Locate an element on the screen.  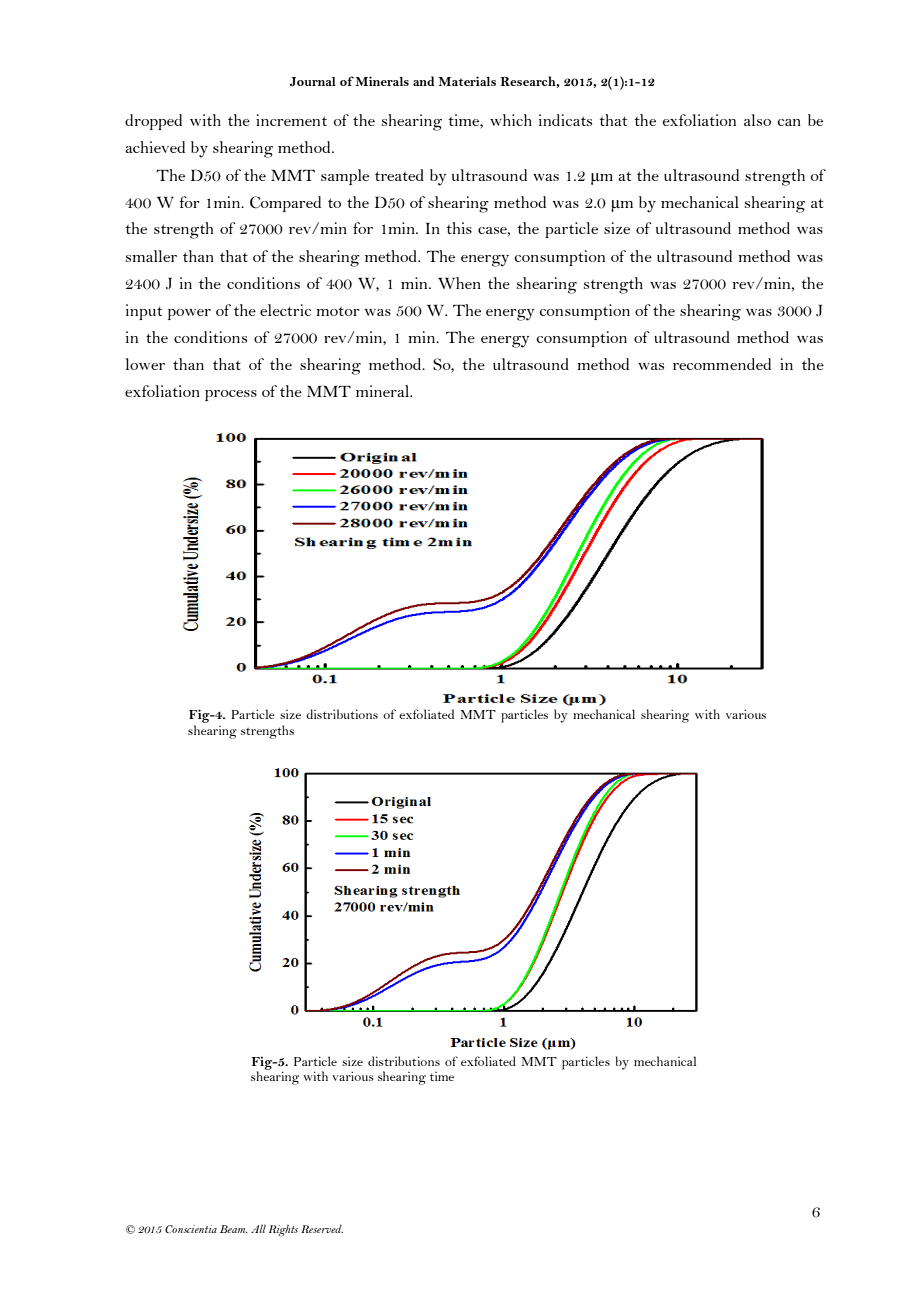
Rights is located at coordinates (283, 1230).
